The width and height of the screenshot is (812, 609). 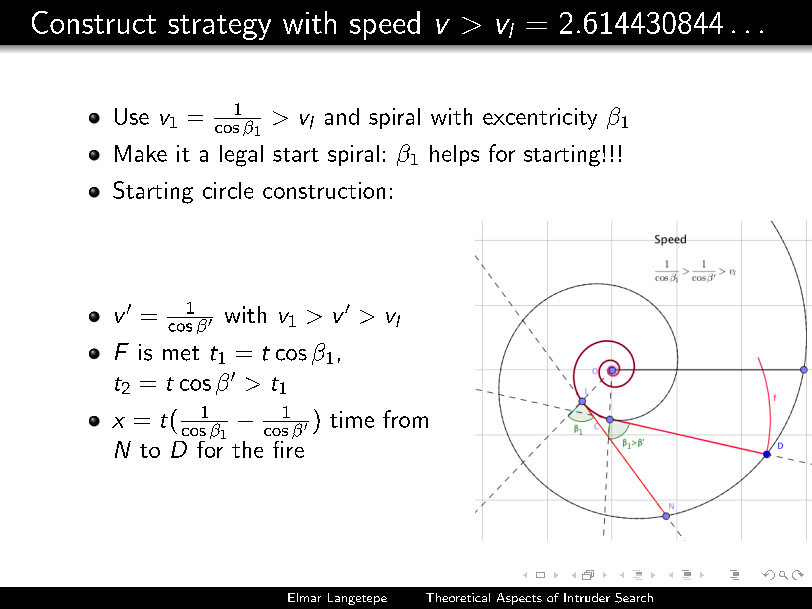 I want to click on Use, so click(x=132, y=116).
